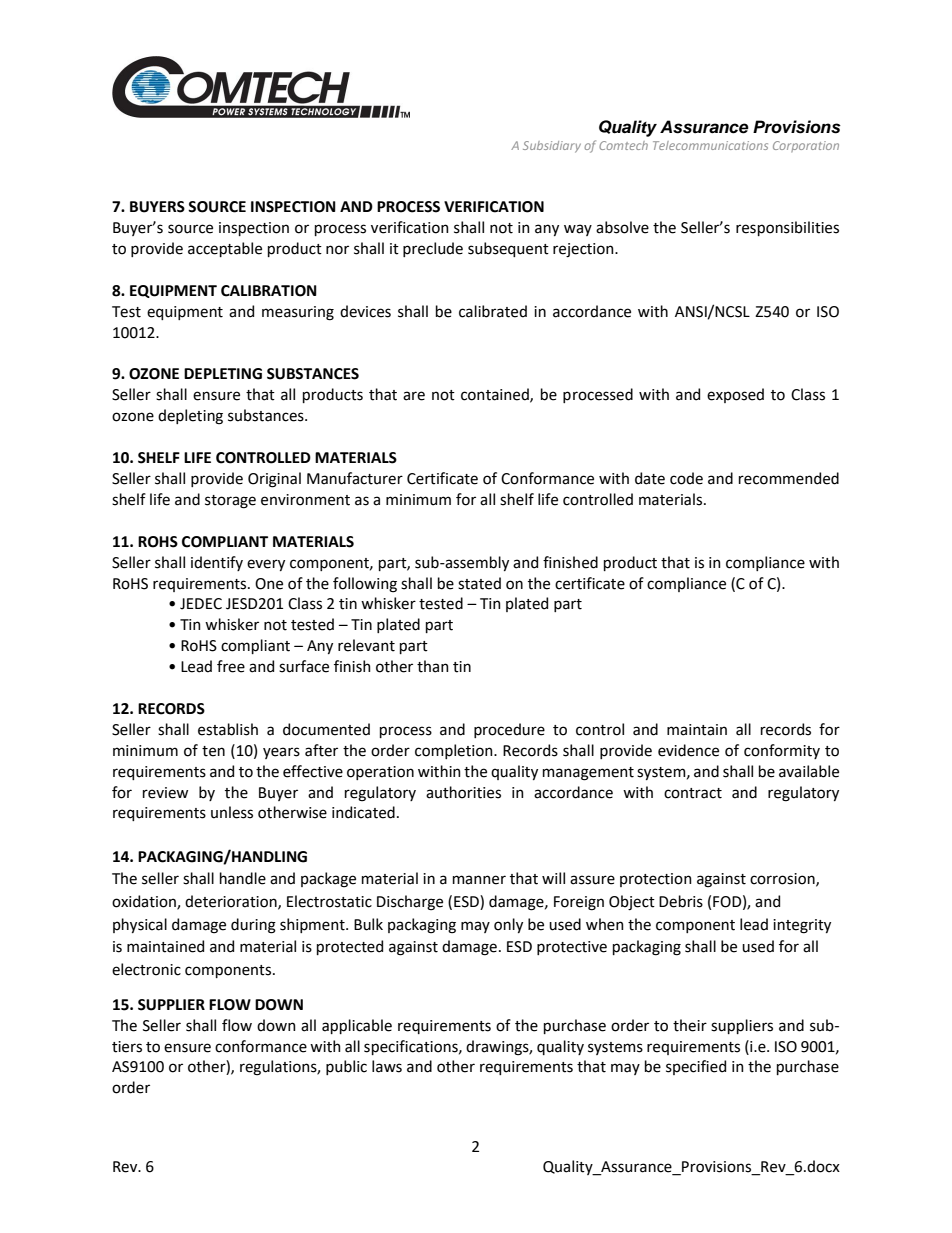  What do you see at coordinates (710, 145) in the screenshot?
I see `Telecommunications` at bounding box center [710, 145].
